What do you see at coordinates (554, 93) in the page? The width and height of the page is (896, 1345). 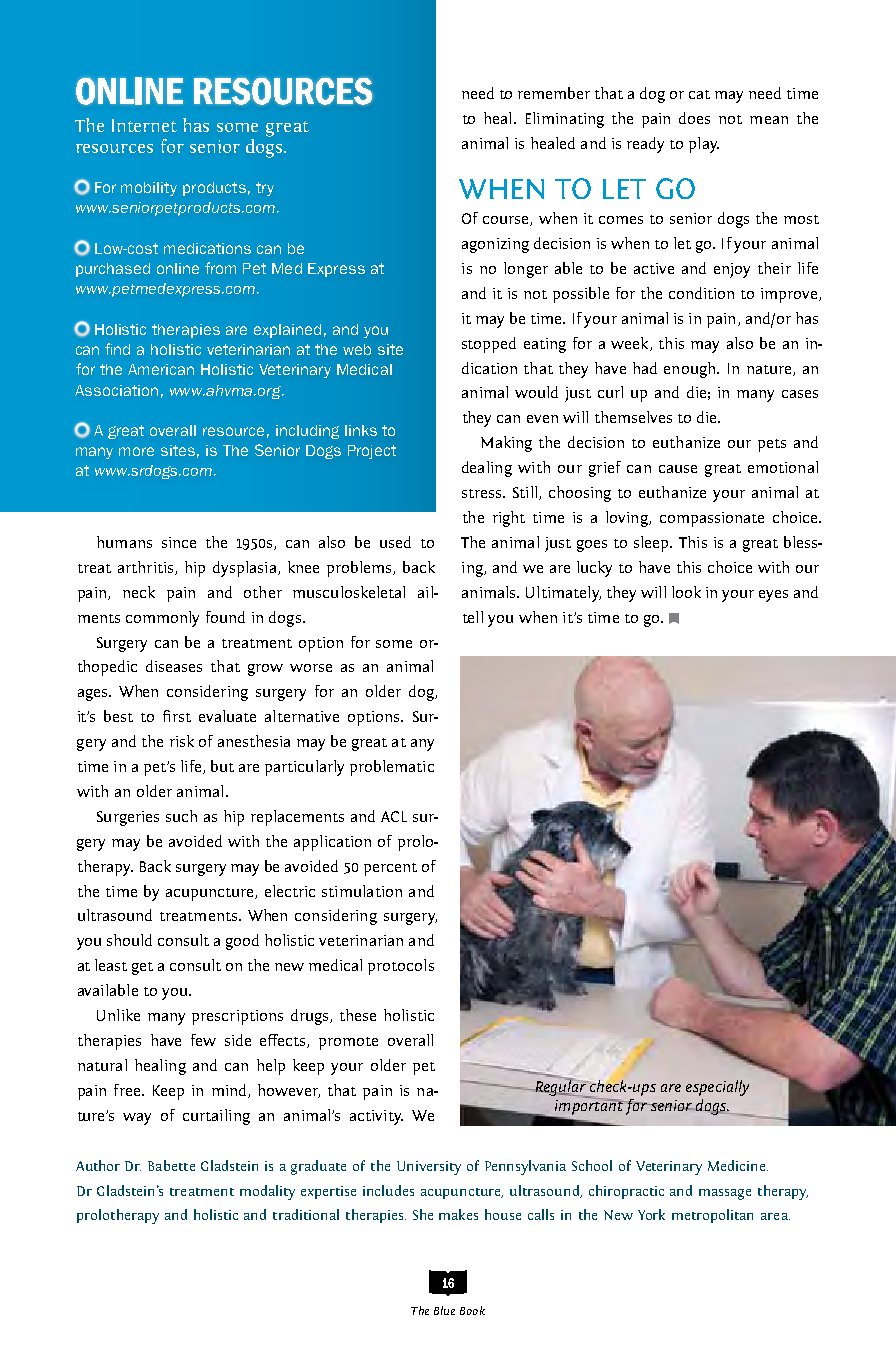 I see `remember` at bounding box center [554, 93].
